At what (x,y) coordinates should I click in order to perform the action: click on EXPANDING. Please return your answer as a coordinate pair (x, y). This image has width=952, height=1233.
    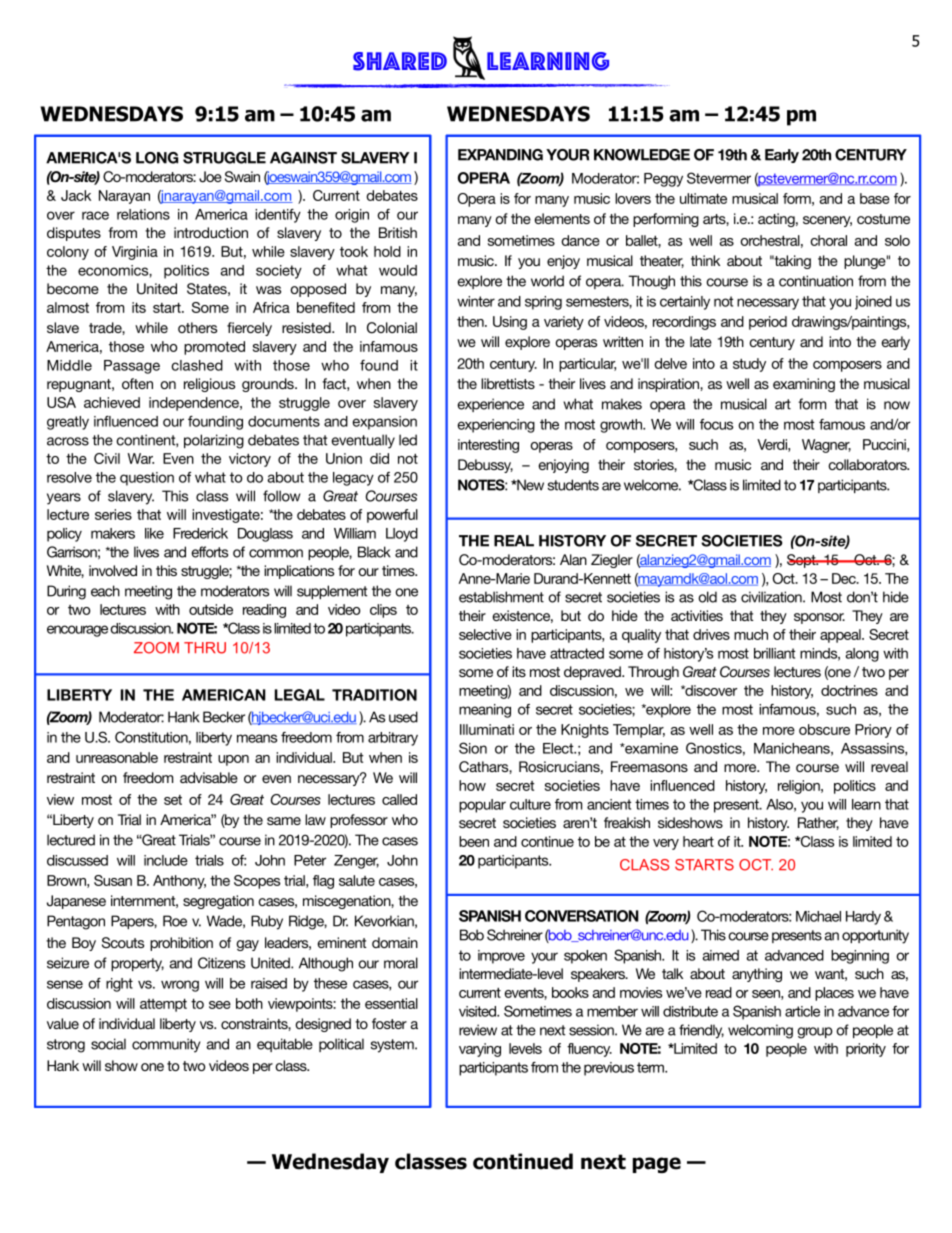
    Looking at the image, I should click on (500, 155).
